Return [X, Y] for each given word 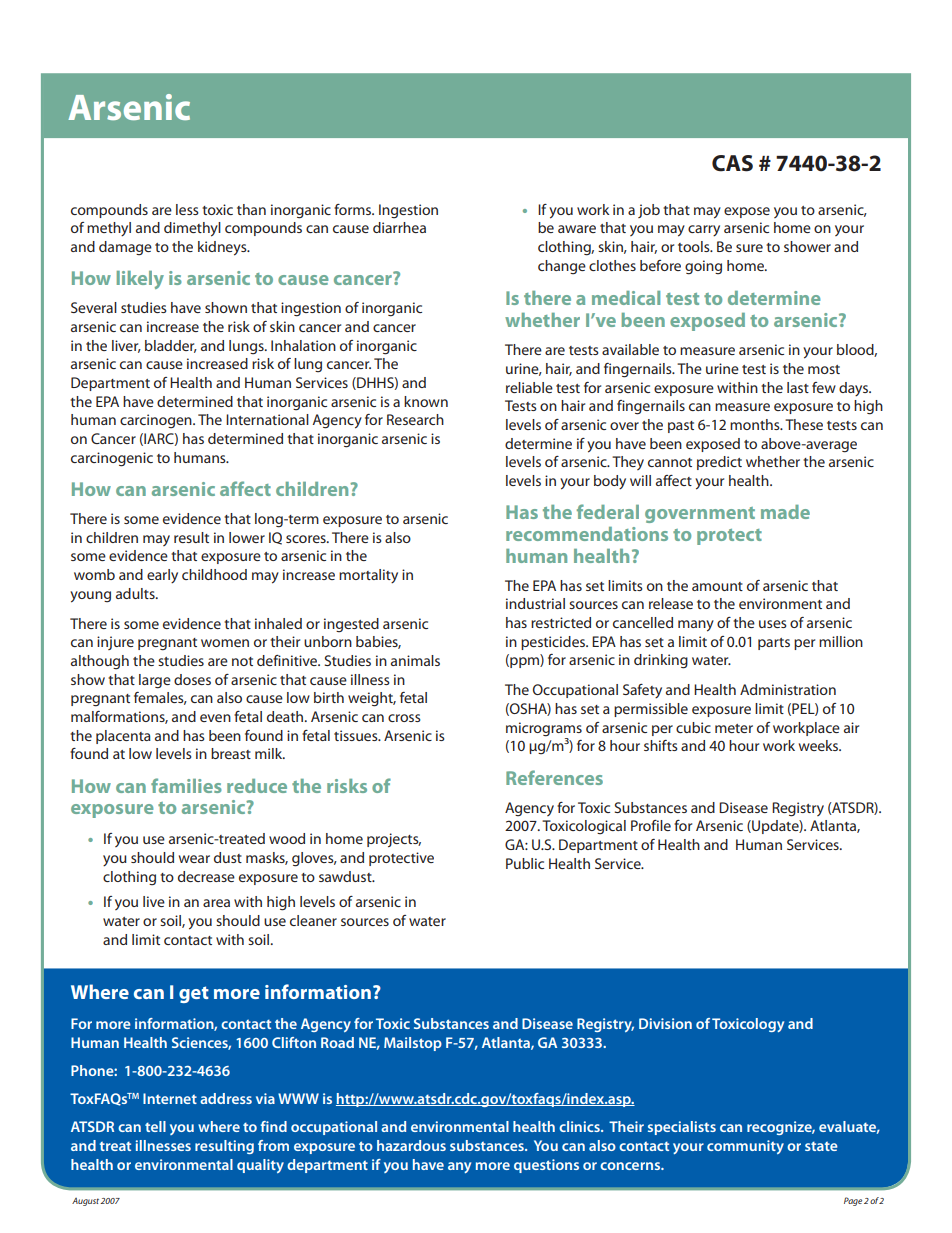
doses [192, 679]
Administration [788, 689]
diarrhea [399, 227]
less [187, 209]
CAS [732, 163]
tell [155, 1126]
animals [415, 660]
